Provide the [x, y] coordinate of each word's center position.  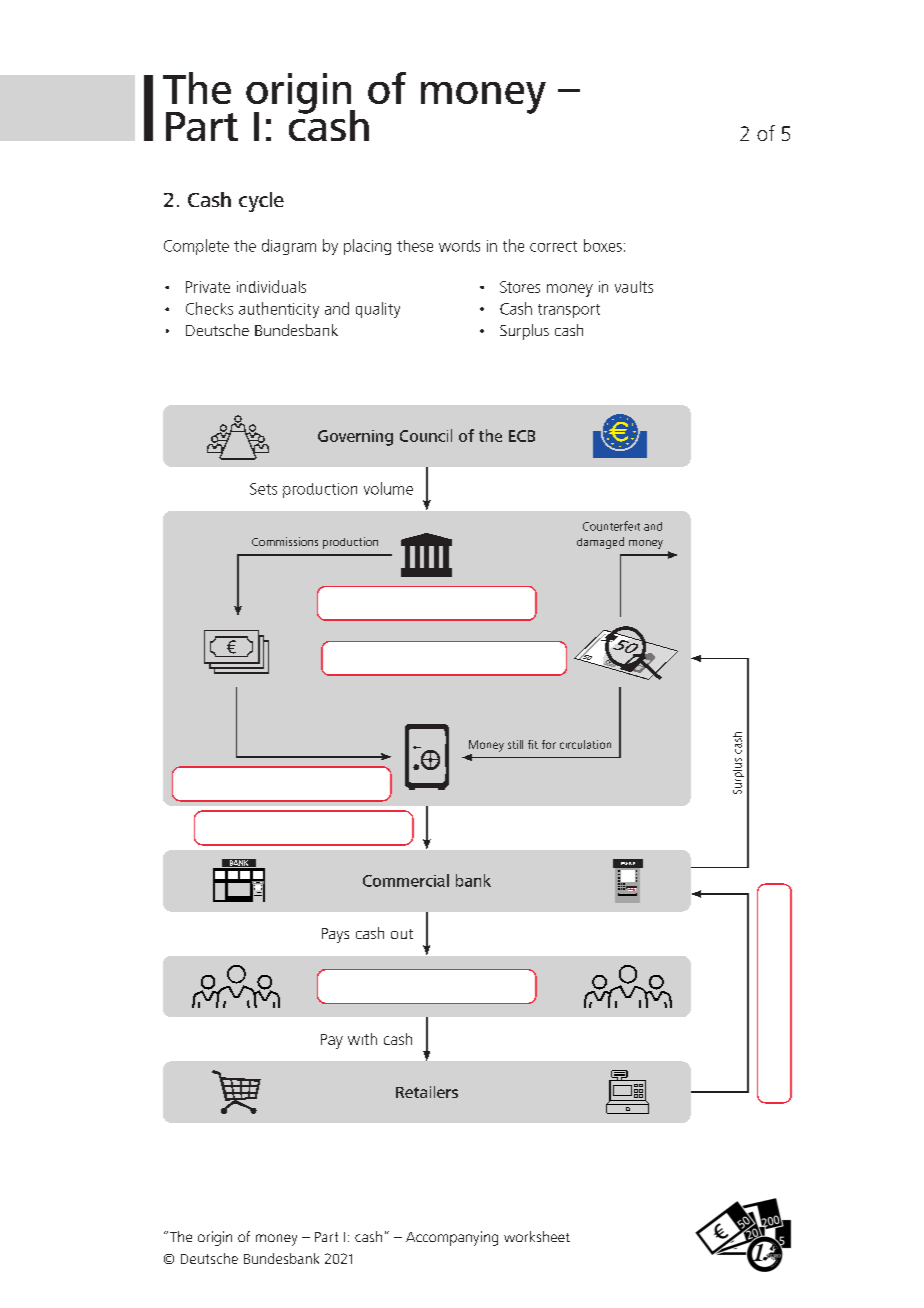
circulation [585, 744]
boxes [603, 245]
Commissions [285, 541]
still [515, 744]
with [362, 1039]
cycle [261, 202]
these [415, 246]
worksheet [537, 1236]
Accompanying [452, 1238]
